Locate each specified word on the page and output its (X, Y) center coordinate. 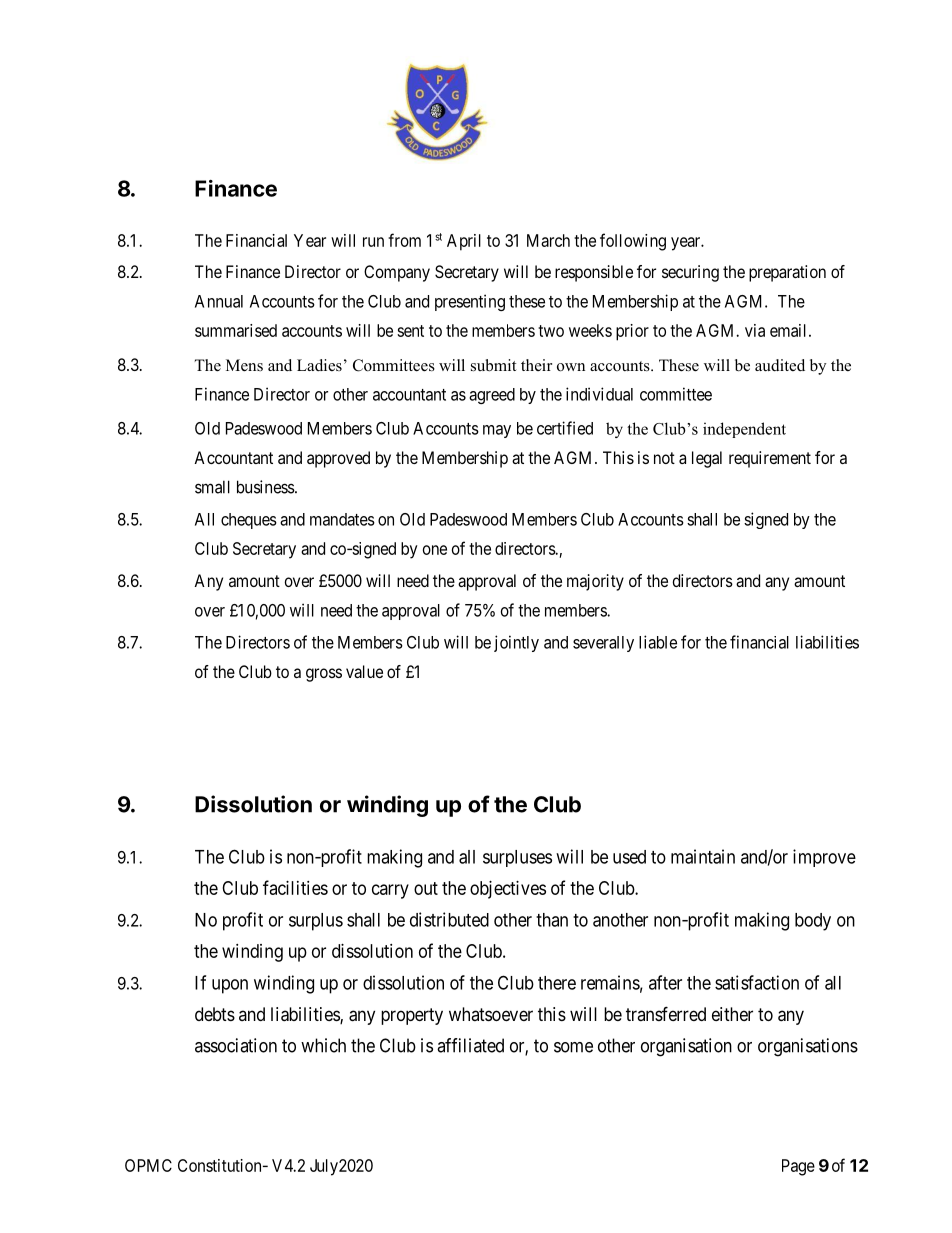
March (548, 240)
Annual (219, 301)
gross (324, 675)
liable (658, 642)
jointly (516, 643)
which (323, 1045)
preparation (787, 273)
